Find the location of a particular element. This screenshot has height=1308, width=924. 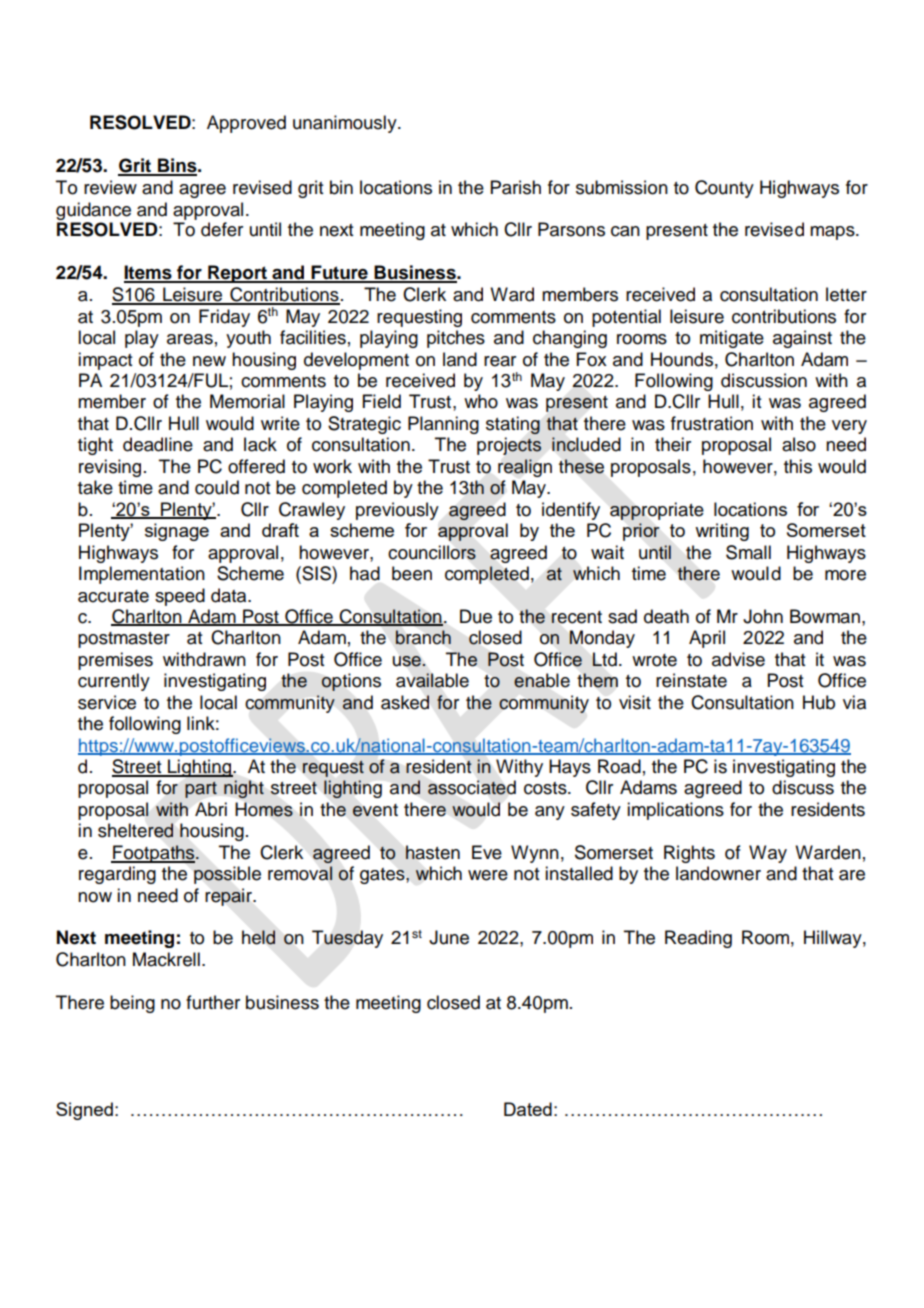

Parish is located at coordinates (516, 187).
